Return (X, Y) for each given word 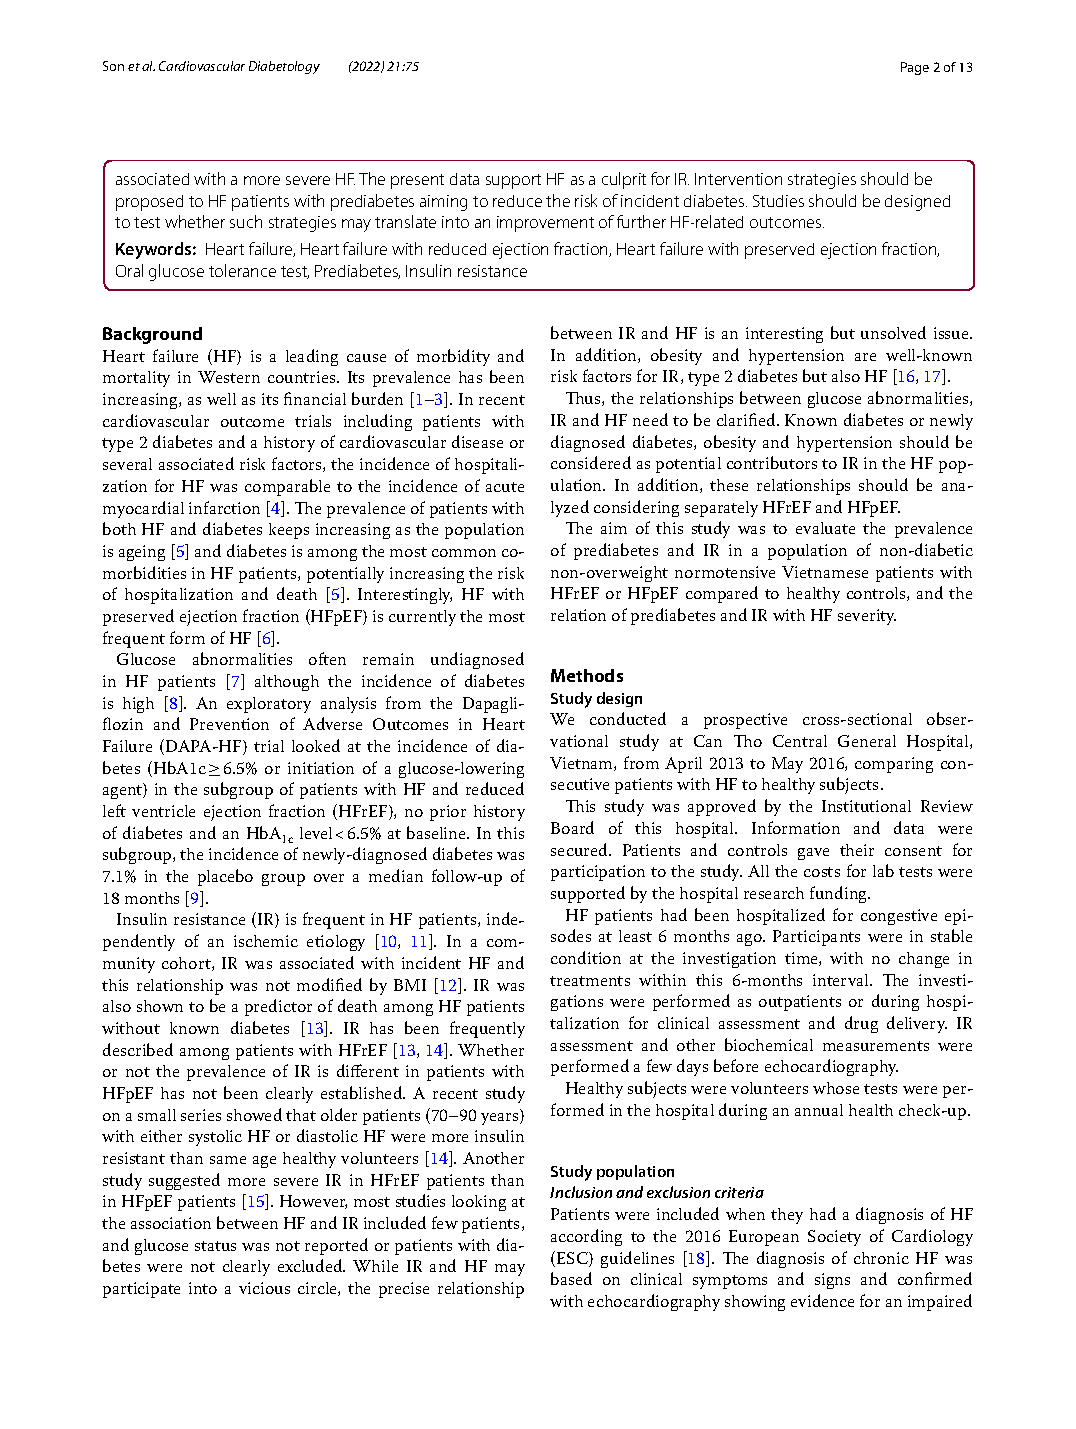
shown (160, 1006)
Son (113, 66)
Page (915, 68)
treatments (590, 981)
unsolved (893, 332)
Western (229, 377)
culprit (624, 180)
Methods (587, 675)
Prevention (229, 724)
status (215, 1246)
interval (842, 980)
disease (477, 441)
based (571, 1278)
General (867, 741)
